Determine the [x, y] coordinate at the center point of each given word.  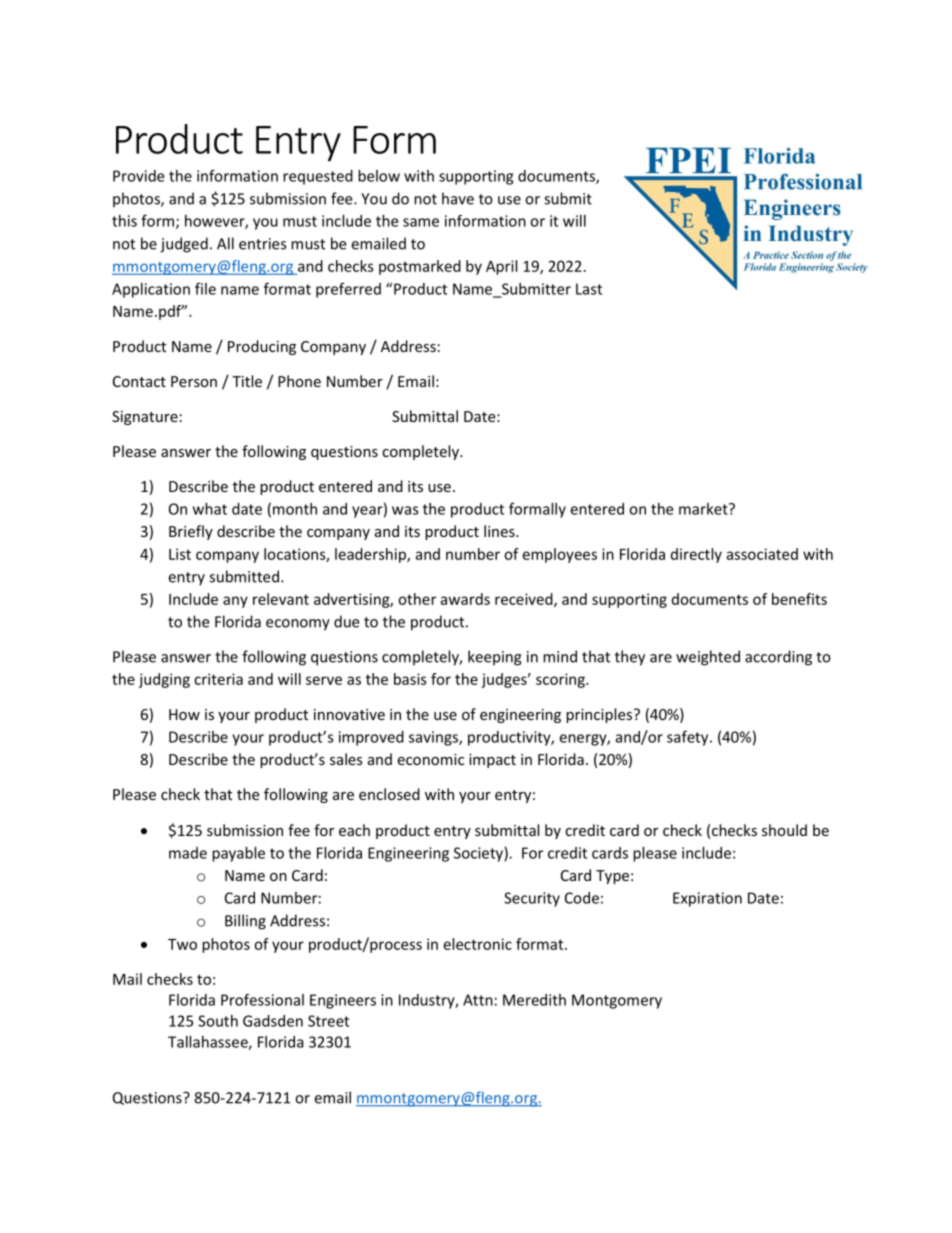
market [704, 509]
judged [184, 245]
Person [194, 381]
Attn [478, 1000]
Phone [299, 381]
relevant [281, 599]
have [458, 198]
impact [492, 761]
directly [696, 555]
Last [589, 289]
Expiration [707, 899]
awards [465, 599]
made [188, 853]
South [218, 1021]
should [784, 830]
